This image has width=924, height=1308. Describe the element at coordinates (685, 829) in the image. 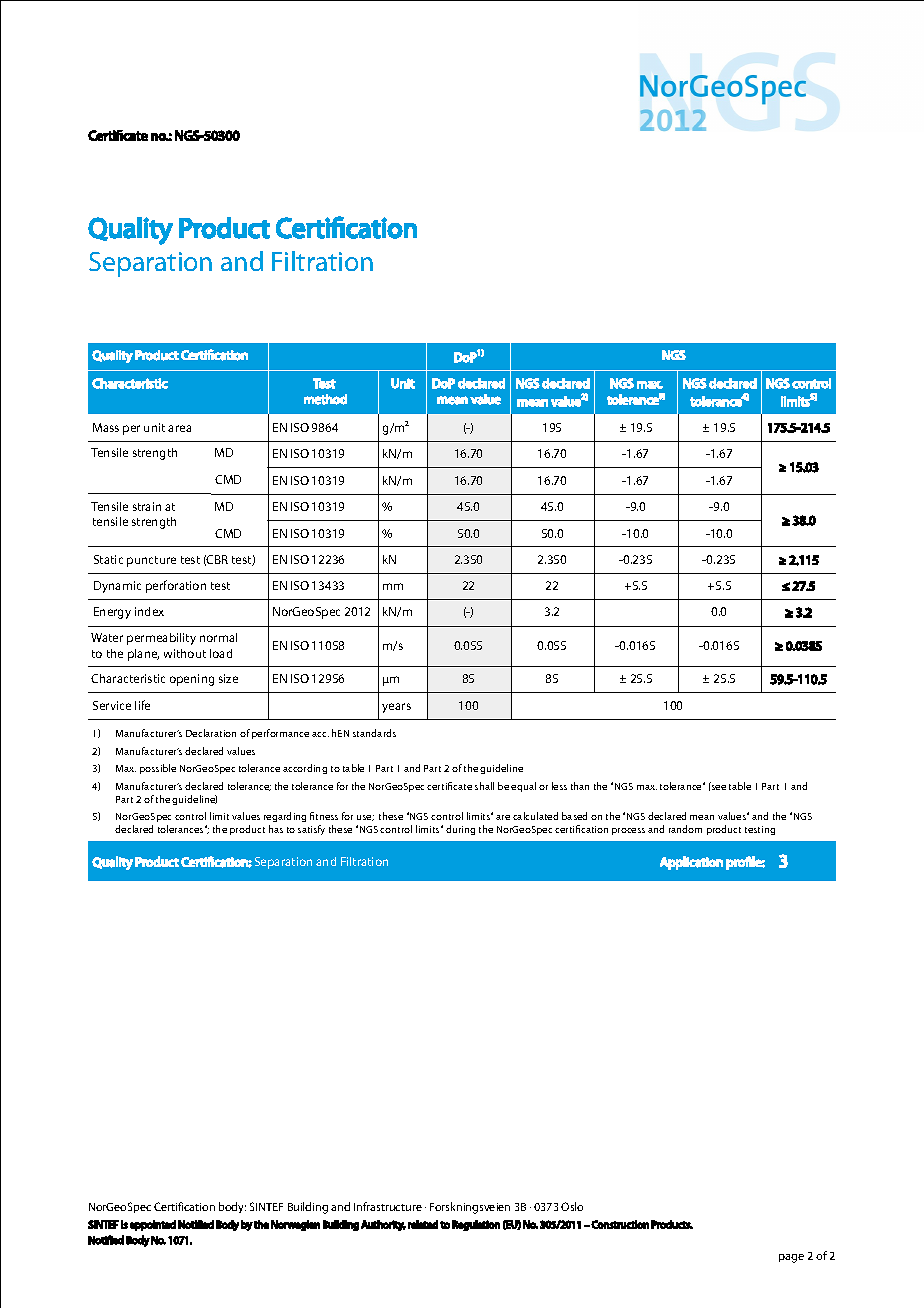

I see `random` at that location.
